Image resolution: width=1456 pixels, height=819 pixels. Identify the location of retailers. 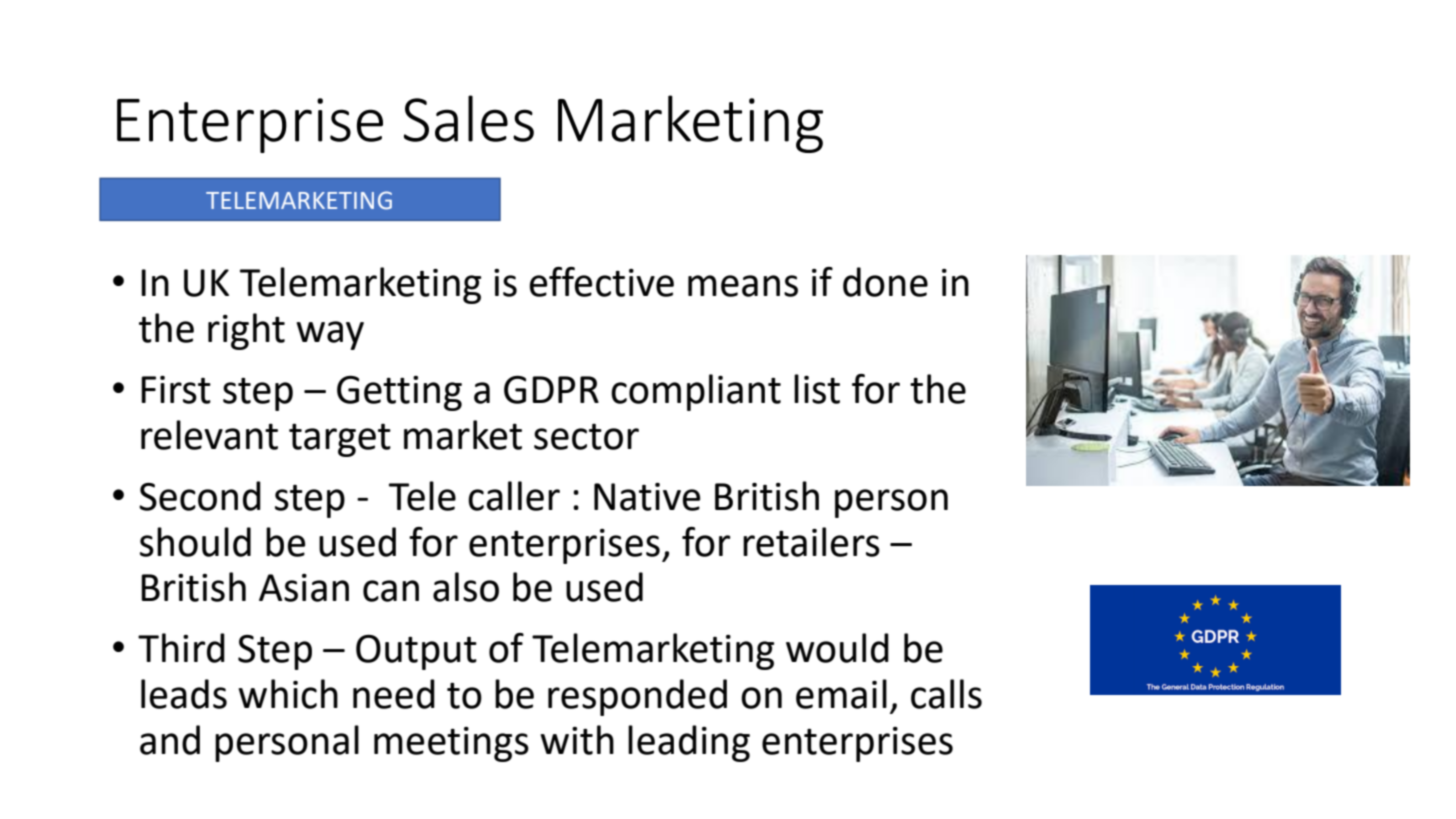
(811, 542).
